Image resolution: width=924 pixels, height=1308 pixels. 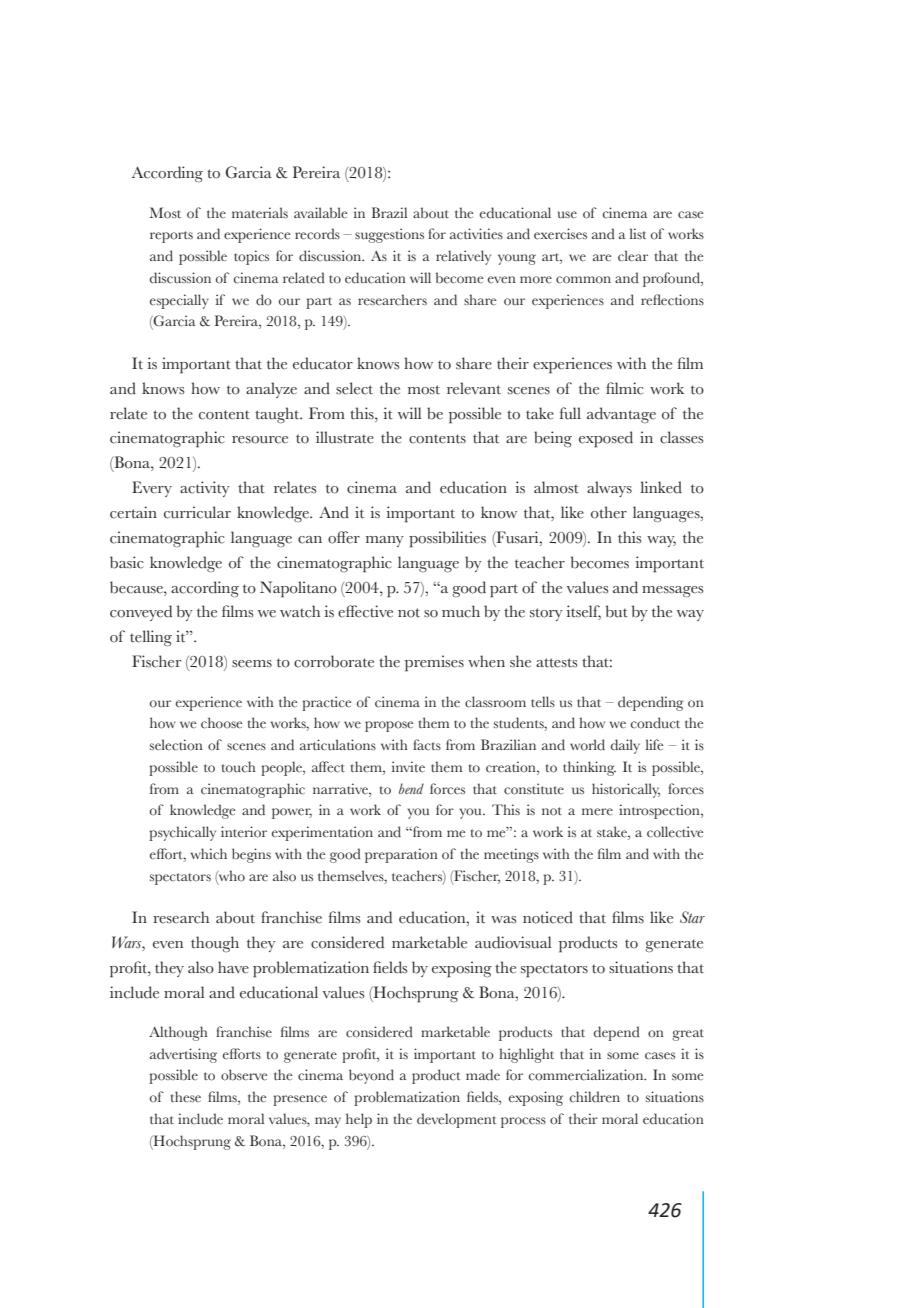 I want to click on bend, so click(x=411, y=788).
